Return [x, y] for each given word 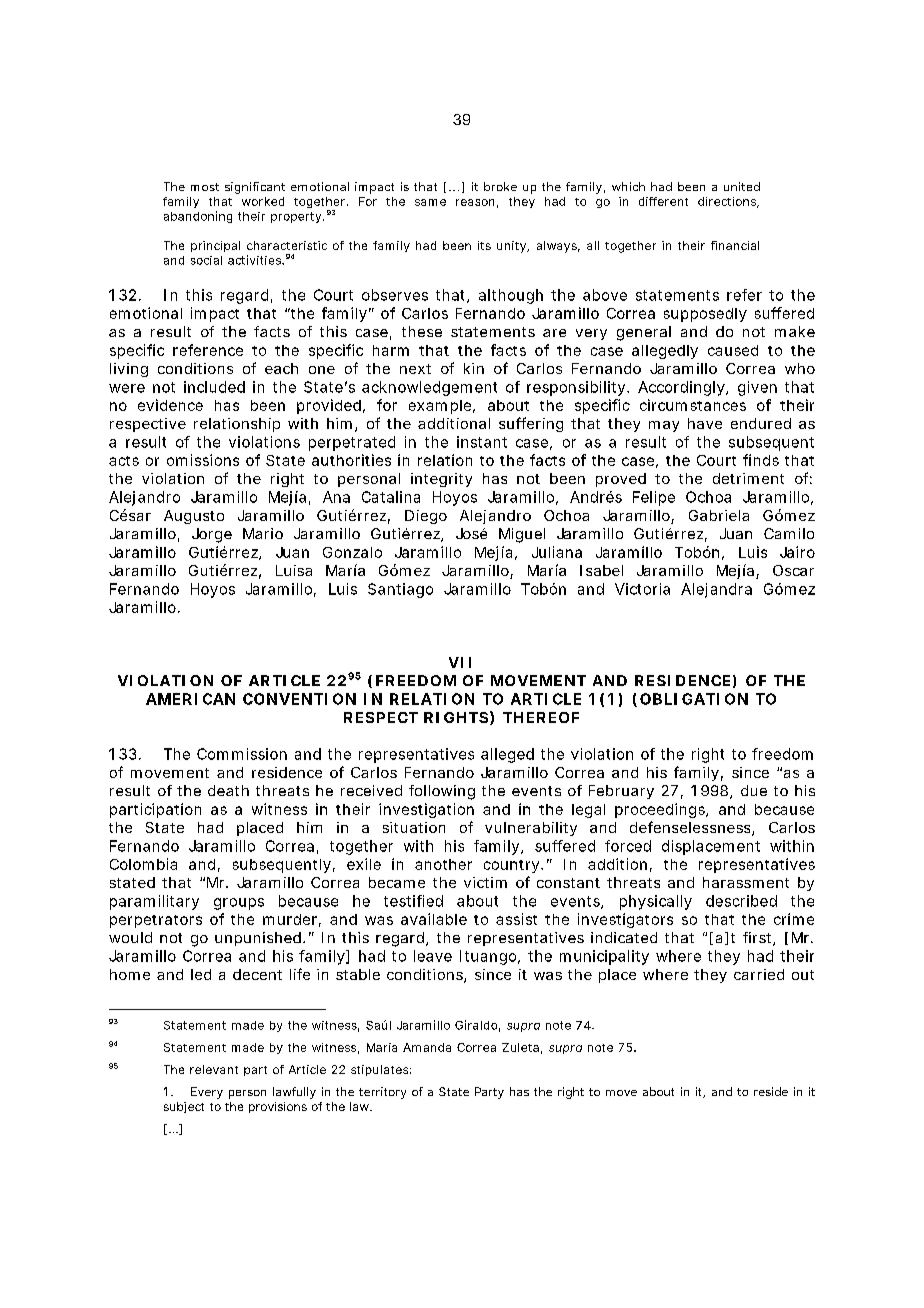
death [228, 790]
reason [475, 202]
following [442, 792]
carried [759, 974]
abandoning [198, 217]
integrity [441, 480]
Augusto [194, 517]
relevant [214, 1069]
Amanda [427, 1047]
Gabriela [719, 515]
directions [727, 201]
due [754, 790]
